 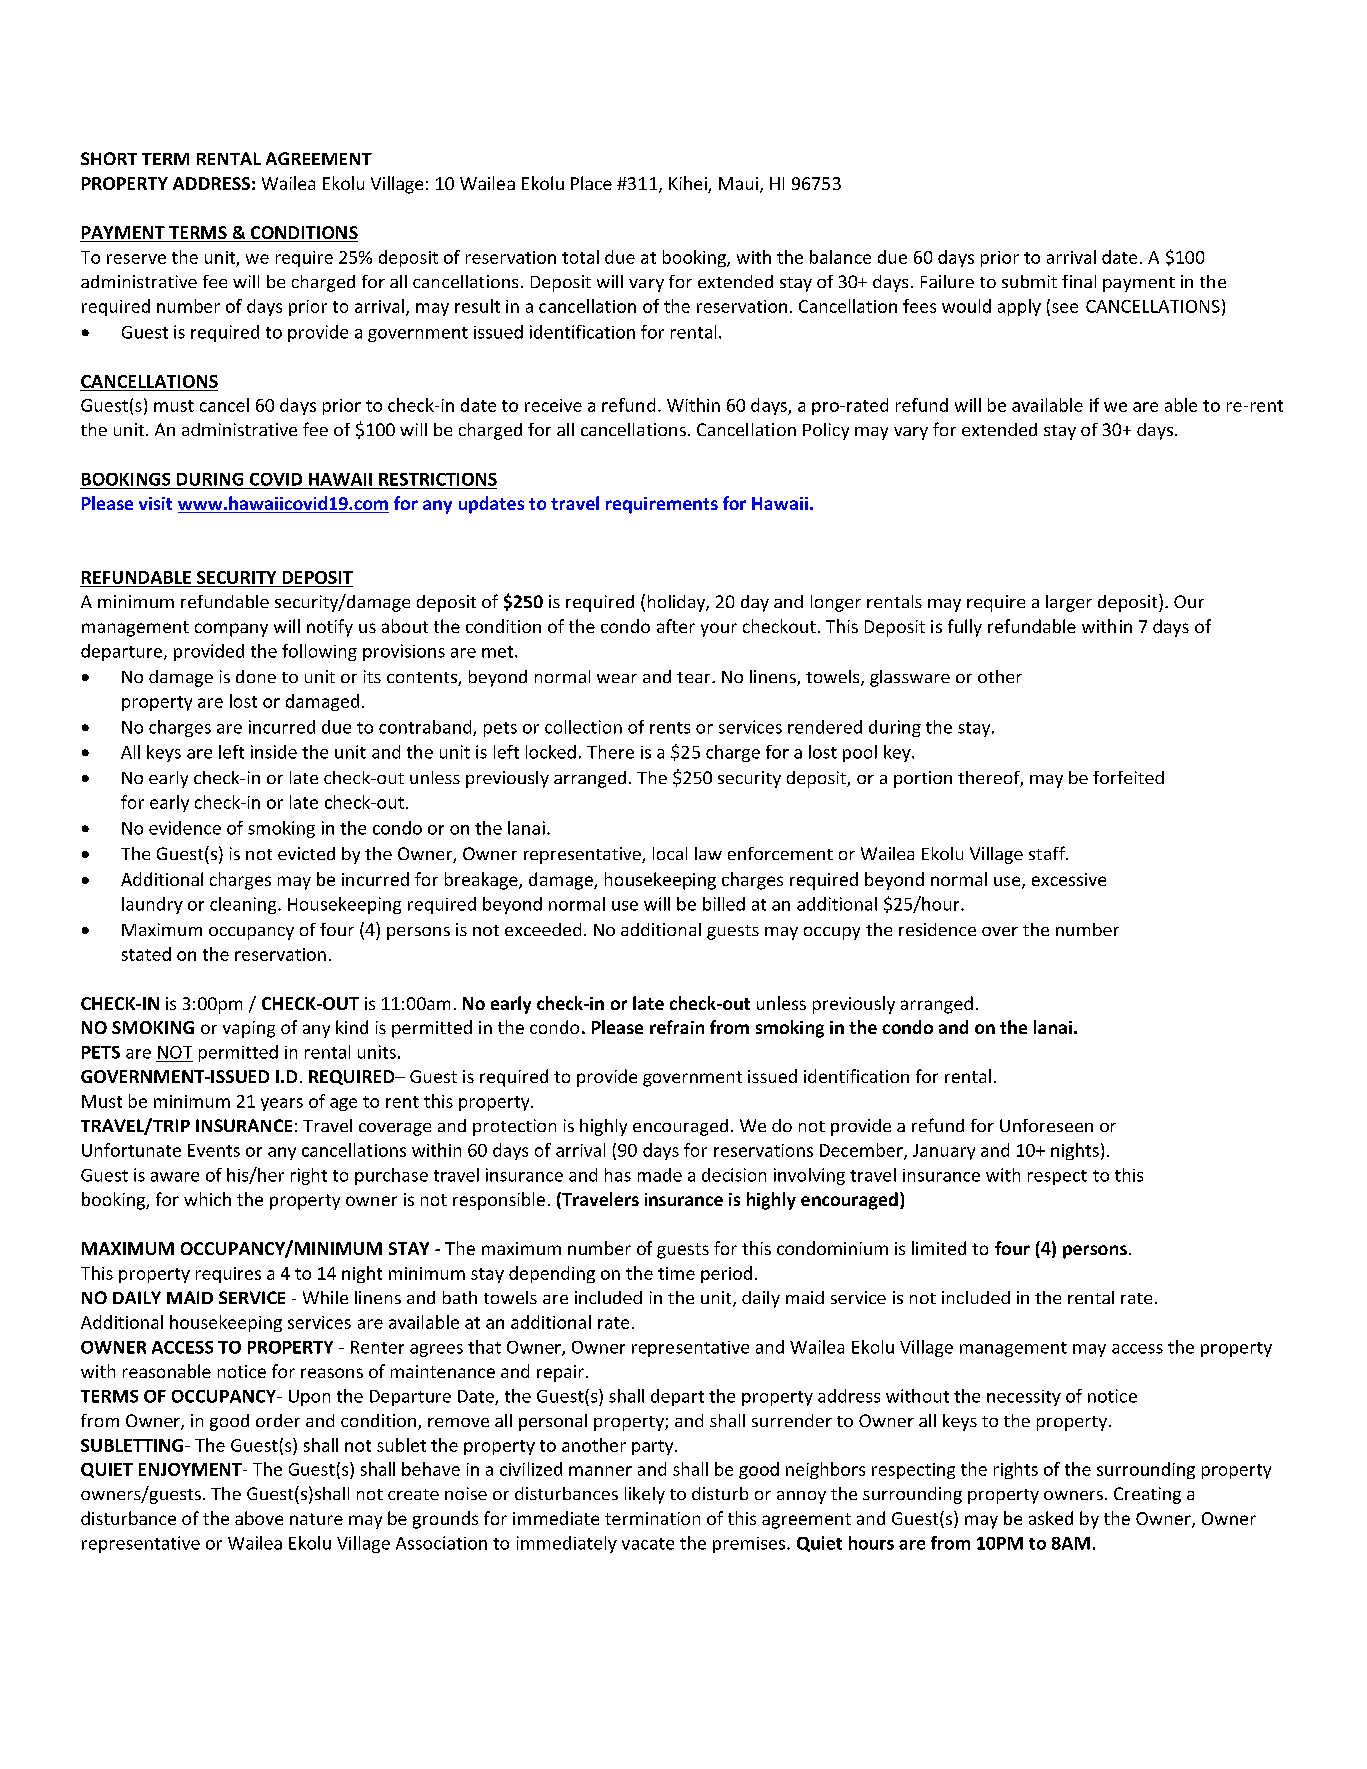 I want to click on Place, so click(x=591, y=183).
